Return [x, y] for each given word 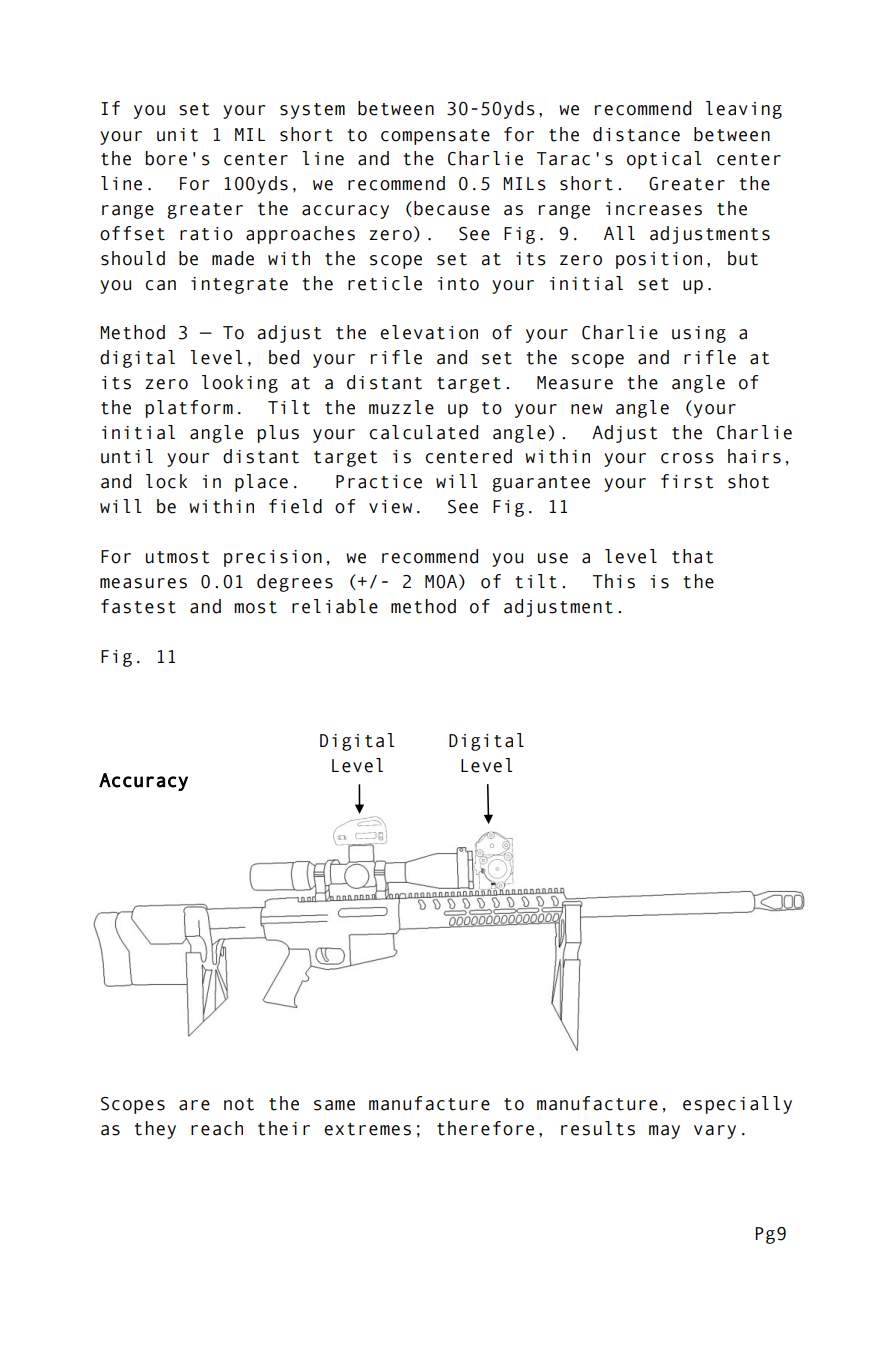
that [692, 556]
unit [177, 135]
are [194, 1105]
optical [664, 160]
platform [189, 409]
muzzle [401, 407]
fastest [138, 606]
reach [217, 1128]
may [664, 1132]
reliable [335, 606]
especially [737, 1105]
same [334, 1105]
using [699, 334]
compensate [435, 137]
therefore [485, 1128]
